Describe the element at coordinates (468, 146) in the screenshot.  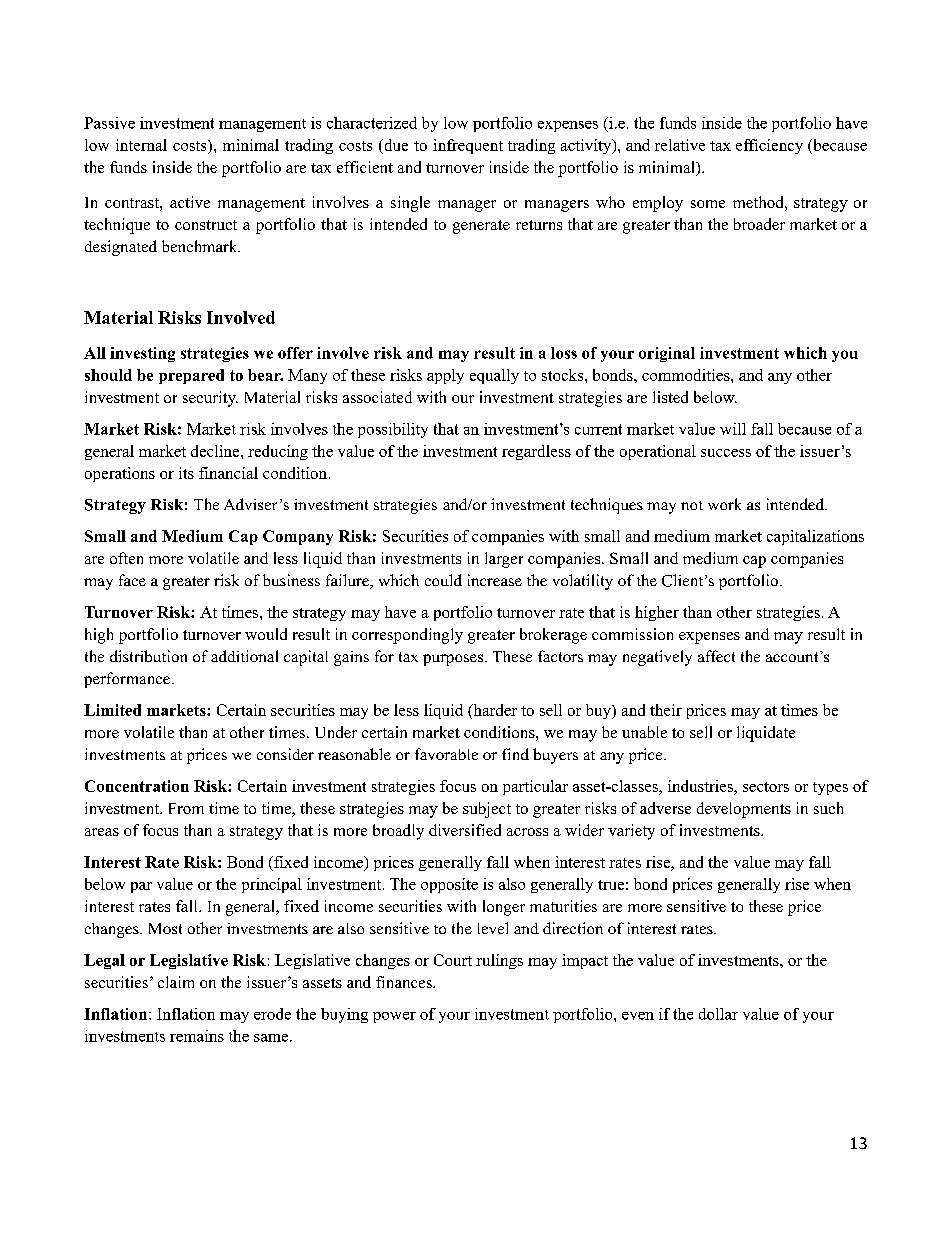
I see `infrequent` at that location.
